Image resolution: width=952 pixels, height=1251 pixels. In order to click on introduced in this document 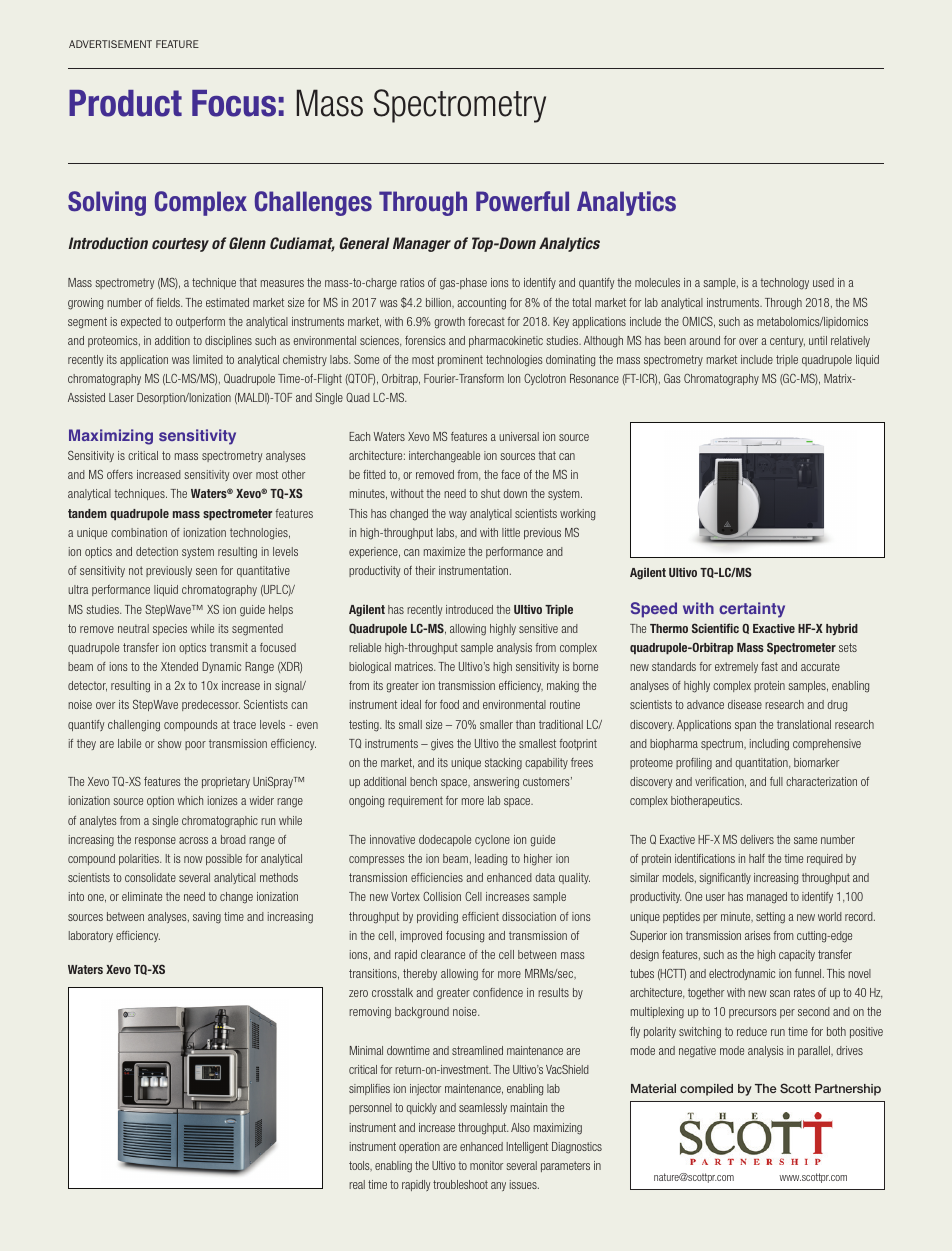, I will do `click(469, 609)`.
